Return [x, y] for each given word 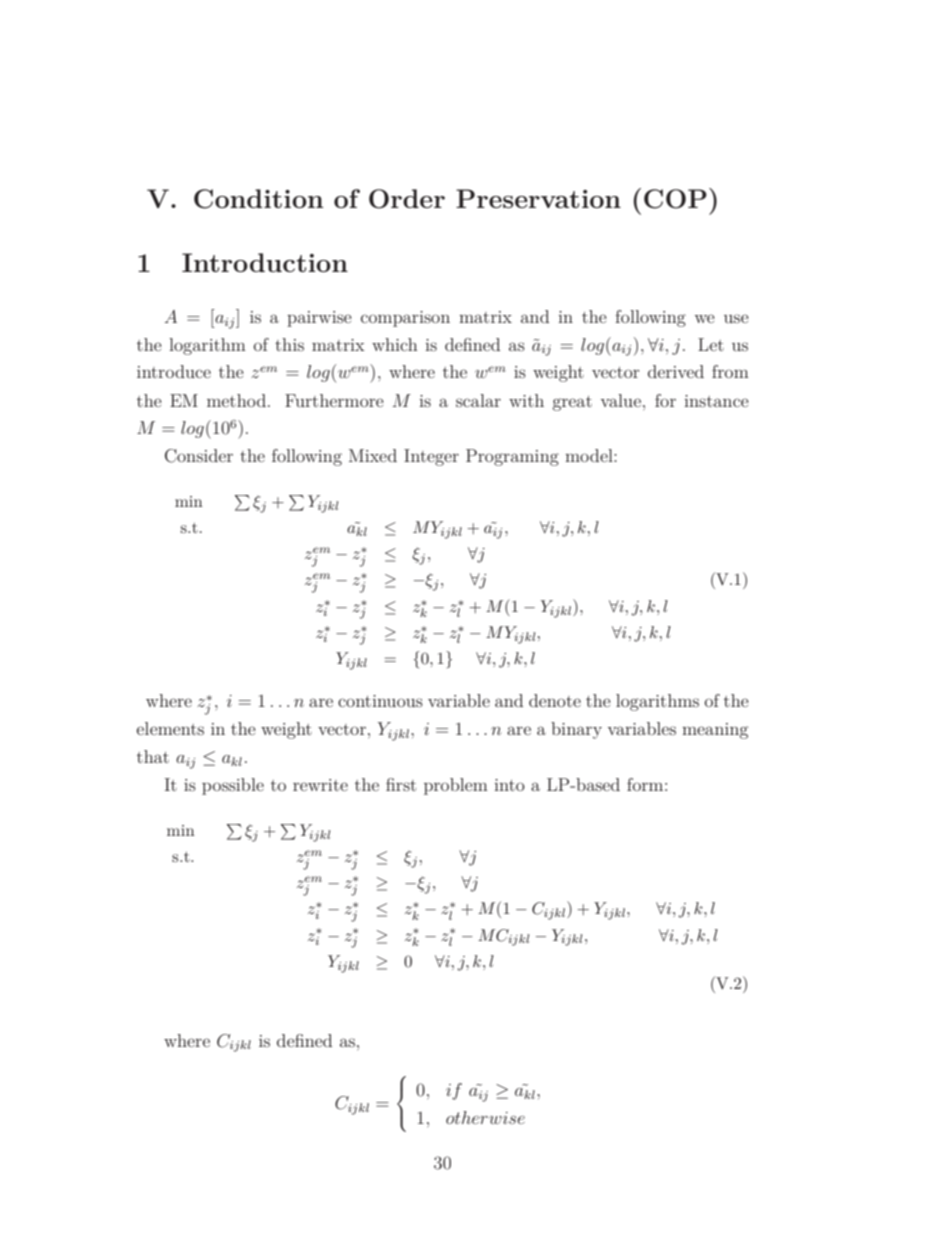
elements [170, 728]
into [509, 785]
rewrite [320, 785]
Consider [199, 456]
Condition [258, 199]
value [621, 400]
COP [675, 199]
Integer [431, 457]
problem [456, 786]
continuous [380, 701]
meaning [715, 731]
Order [407, 199]
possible [233, 786]
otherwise [485, 1117]
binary [576, 730]
